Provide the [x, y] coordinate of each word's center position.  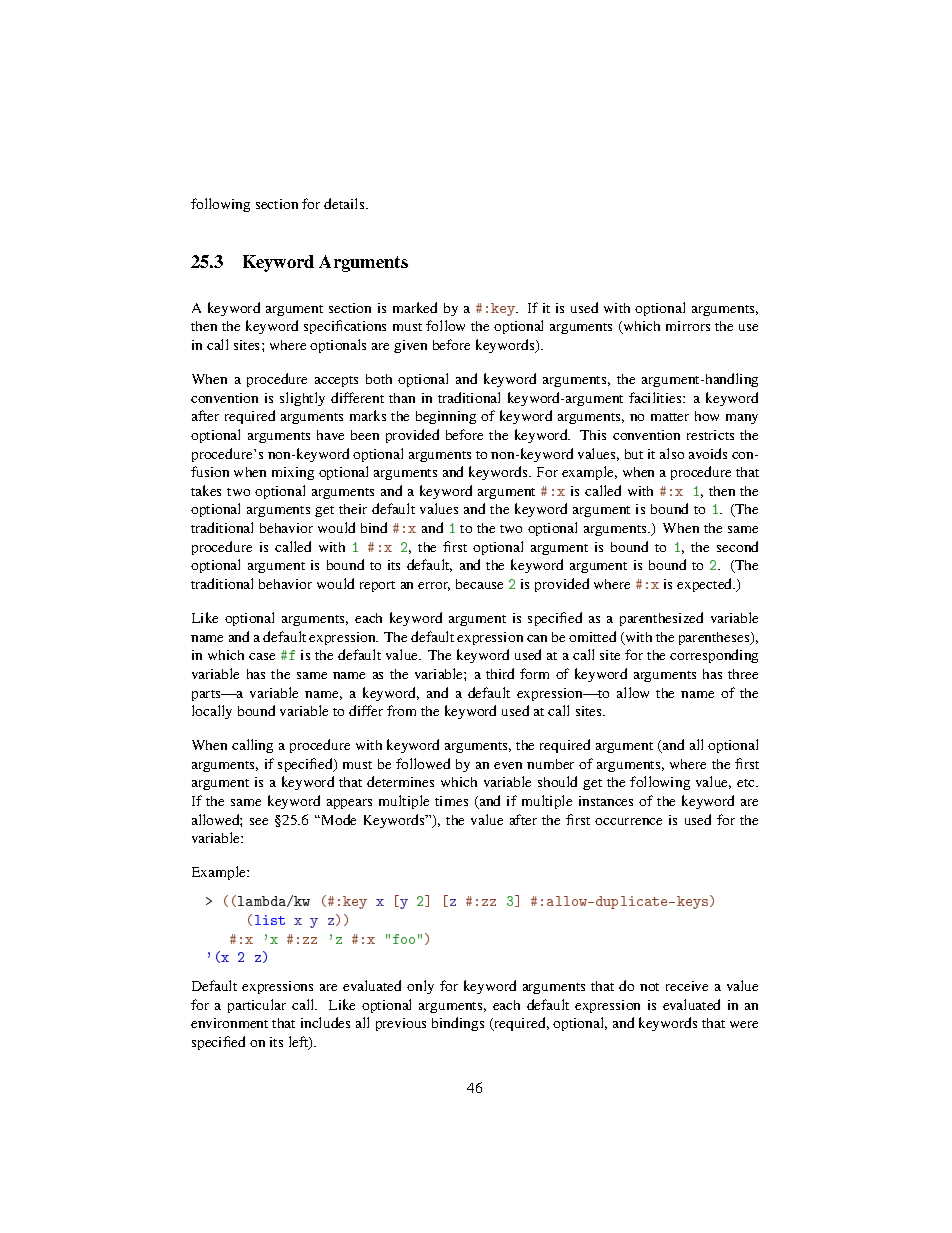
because [479, 584]
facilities [656, 397]
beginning [446, 417]
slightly [302, 399]
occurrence [628, 821]
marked [415, 307]
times [451, 801]
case [262, 656]
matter [670, 417]
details [345, 203]
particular [257, 1006]
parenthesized [661, 619]
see [259, 821]
